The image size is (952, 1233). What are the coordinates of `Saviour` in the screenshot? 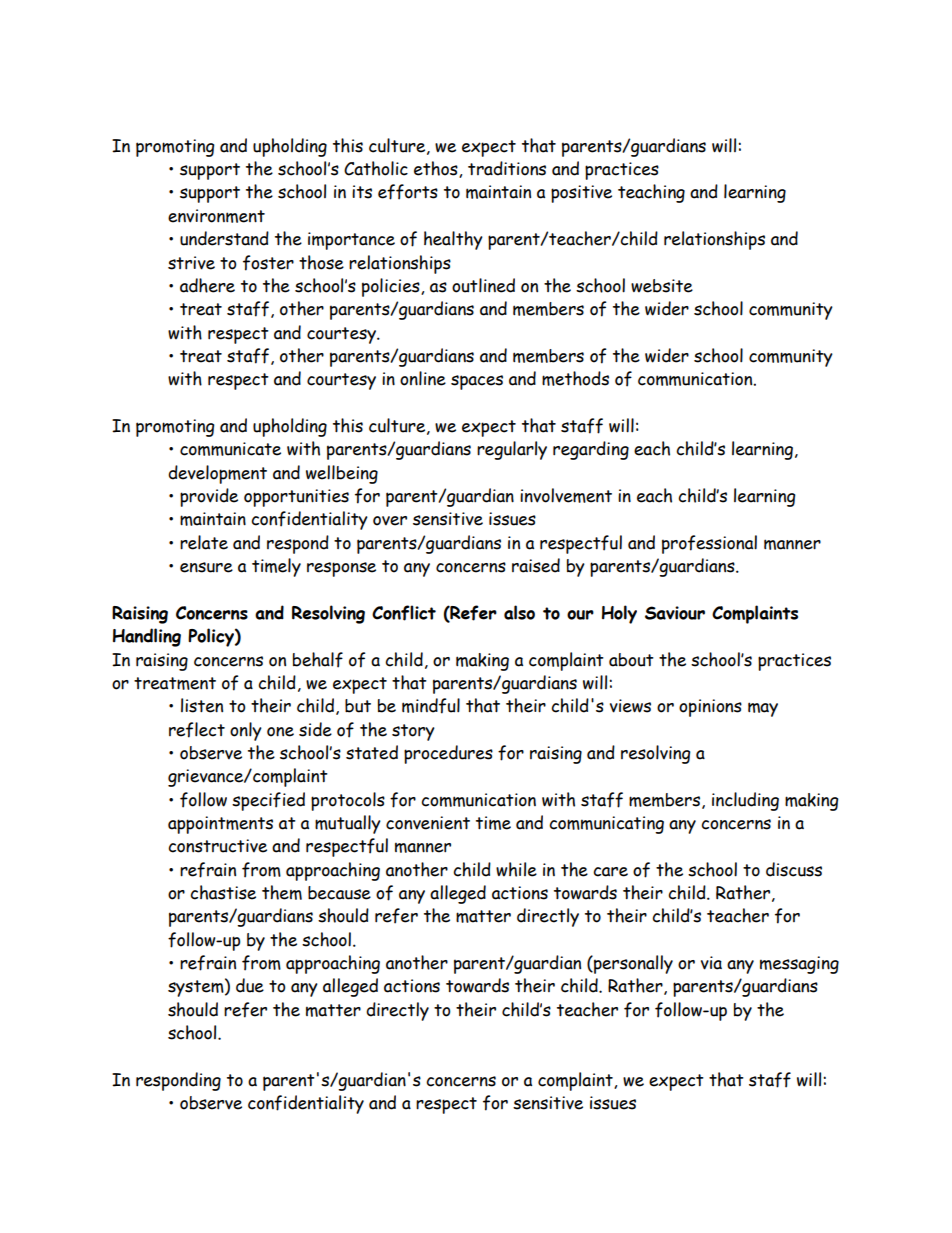 It's located at (675, 613).
